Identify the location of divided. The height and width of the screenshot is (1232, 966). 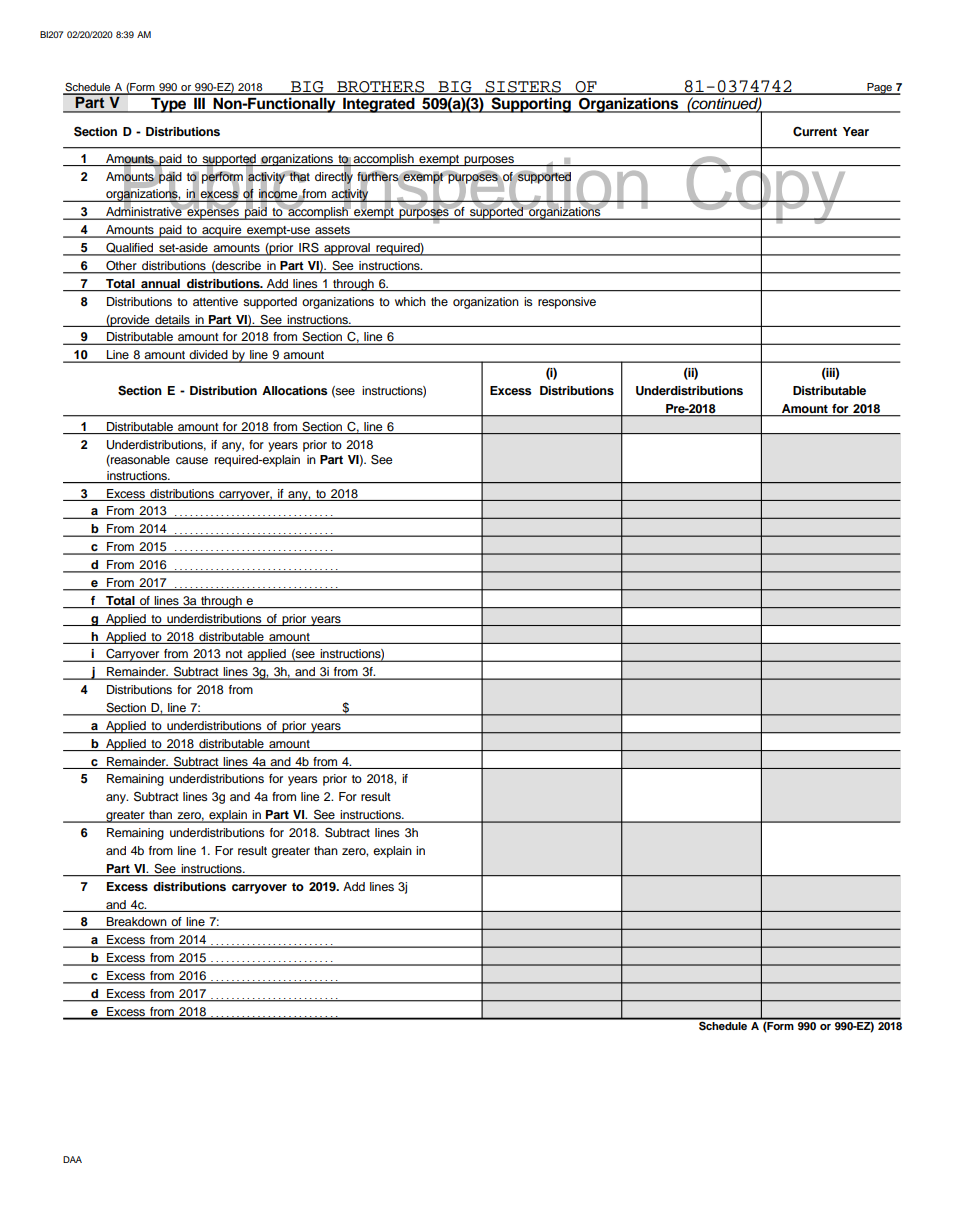
(208, 356).
